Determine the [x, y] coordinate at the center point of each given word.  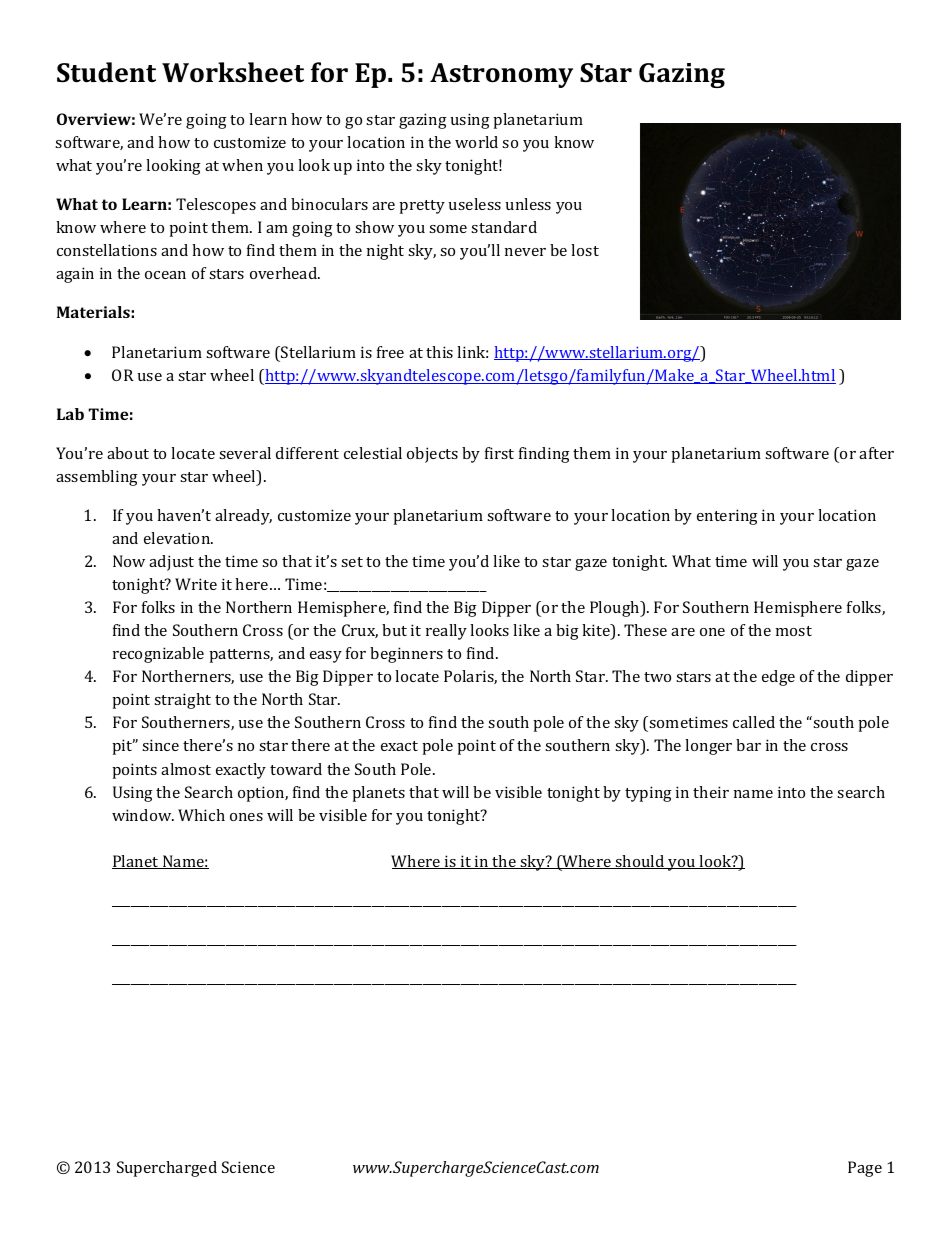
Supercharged [167, 1169]
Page [865, 1169]
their [711, 792]
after [876, 453]
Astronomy [501, 75]
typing [648, 794]
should [640, 862]
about [128, 453]
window [143, 815]
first [499, 453]
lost [585, 250]
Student [106, 72]
